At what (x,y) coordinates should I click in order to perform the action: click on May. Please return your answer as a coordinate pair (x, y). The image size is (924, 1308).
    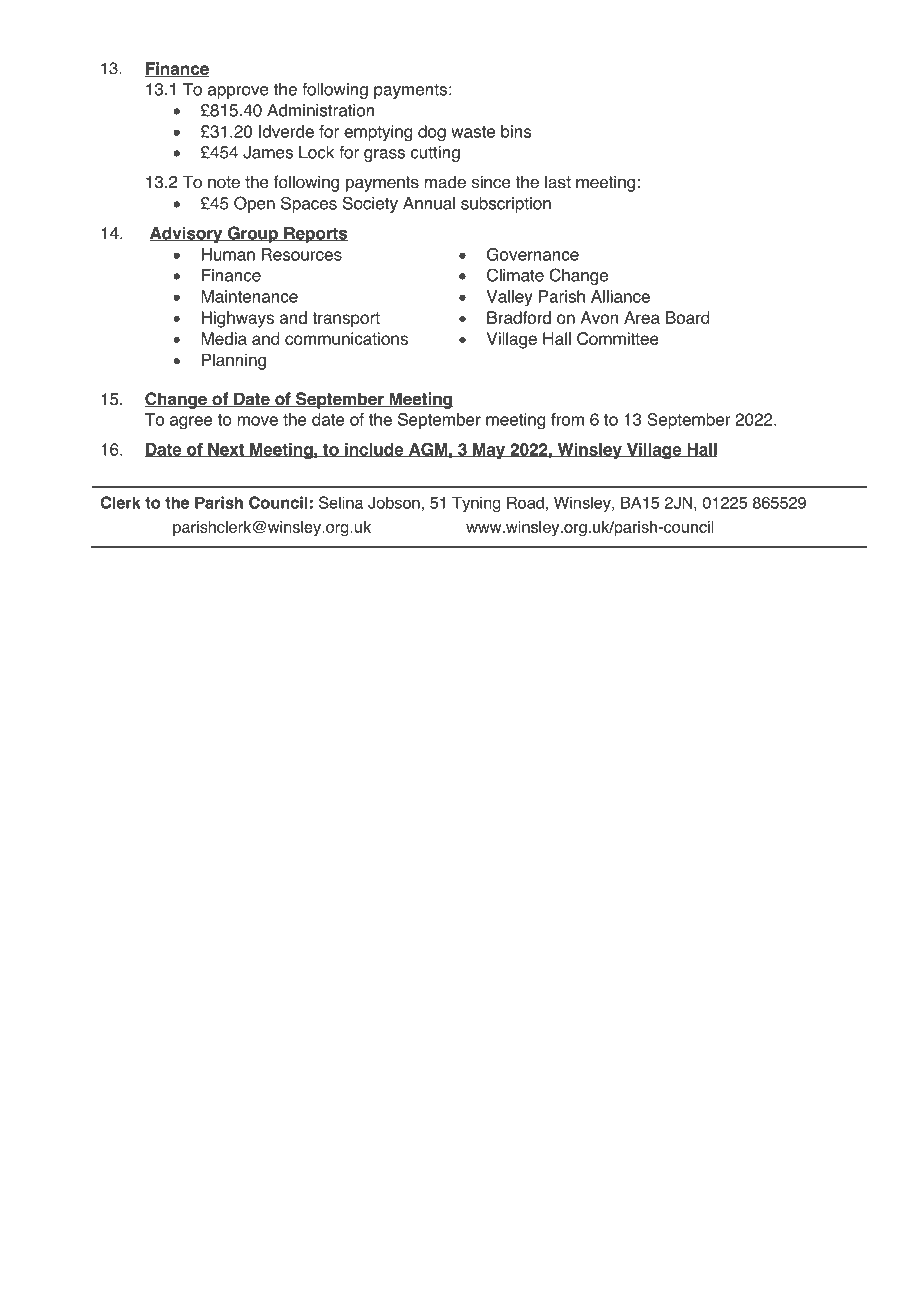
    Looking at the image, I should click on (489, 451).
